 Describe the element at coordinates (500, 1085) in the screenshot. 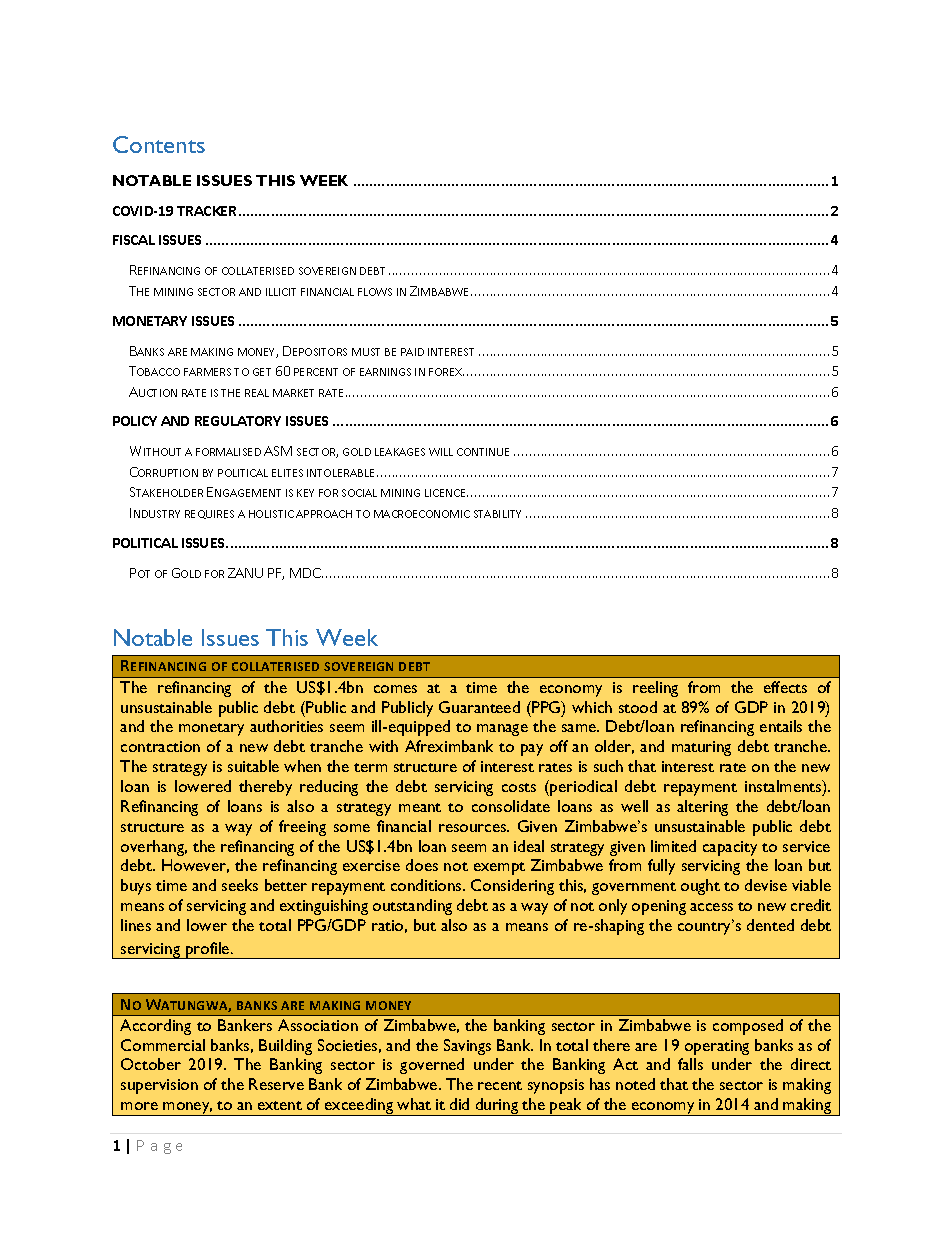

I see `recent` at that location.
